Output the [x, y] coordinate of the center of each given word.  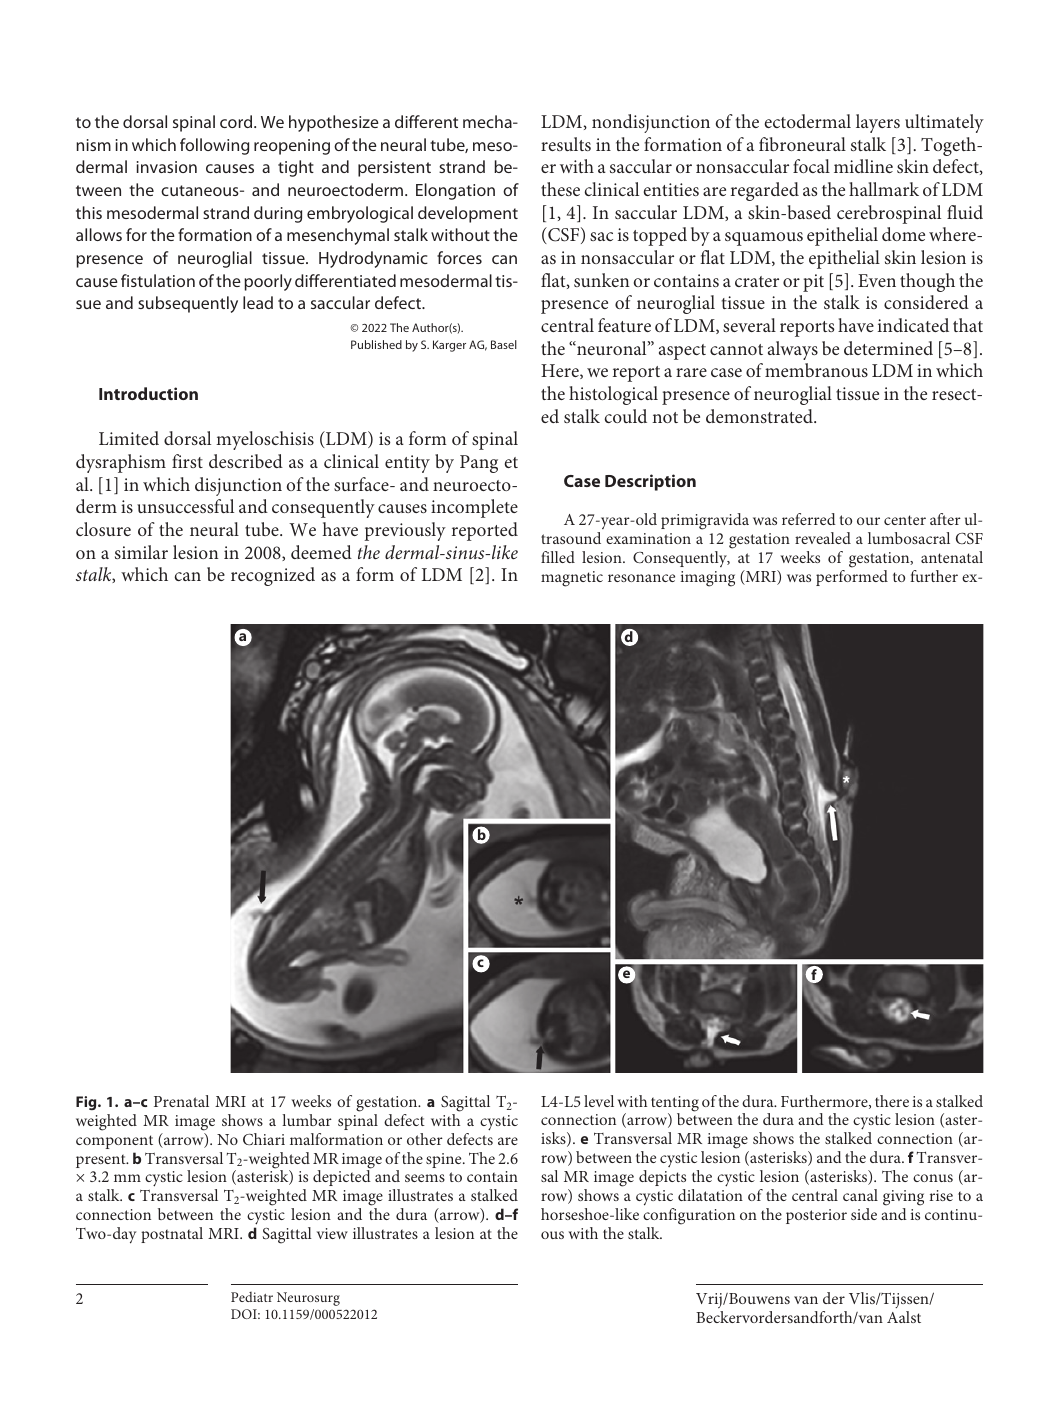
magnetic [572, 579]
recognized [273, 576]
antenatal [952, 557]
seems [425, 1178]
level [599, 1101]
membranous [816, 370]
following [214, 146]
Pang [479, 464]
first [187, 461]
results [566, 144]
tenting [675, 1105]
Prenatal [181, 1101]
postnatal [172, 1235]
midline [863, 166]
